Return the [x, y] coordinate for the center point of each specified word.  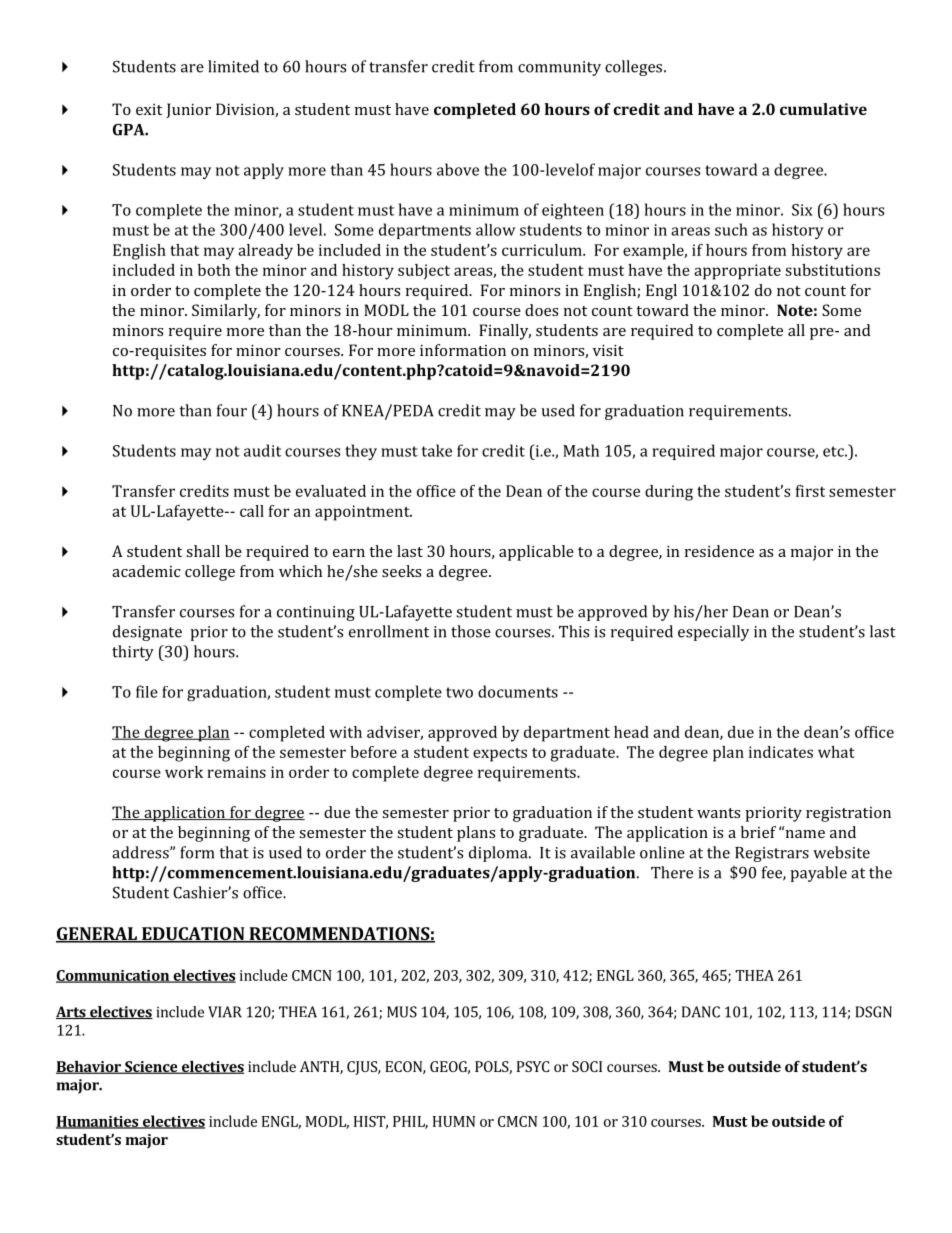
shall [203, 551]
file [147, 691]
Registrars [772, 854]
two [459, 692]
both [214, 270]
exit [149, 109]
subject [424, 272]
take [437, 450]
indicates [781, 752]
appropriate [737, 272]
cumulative [823, 109]
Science [151, 1067]
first [810, 491]
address [141, 852]
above [458, 169]
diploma [499, 854]
